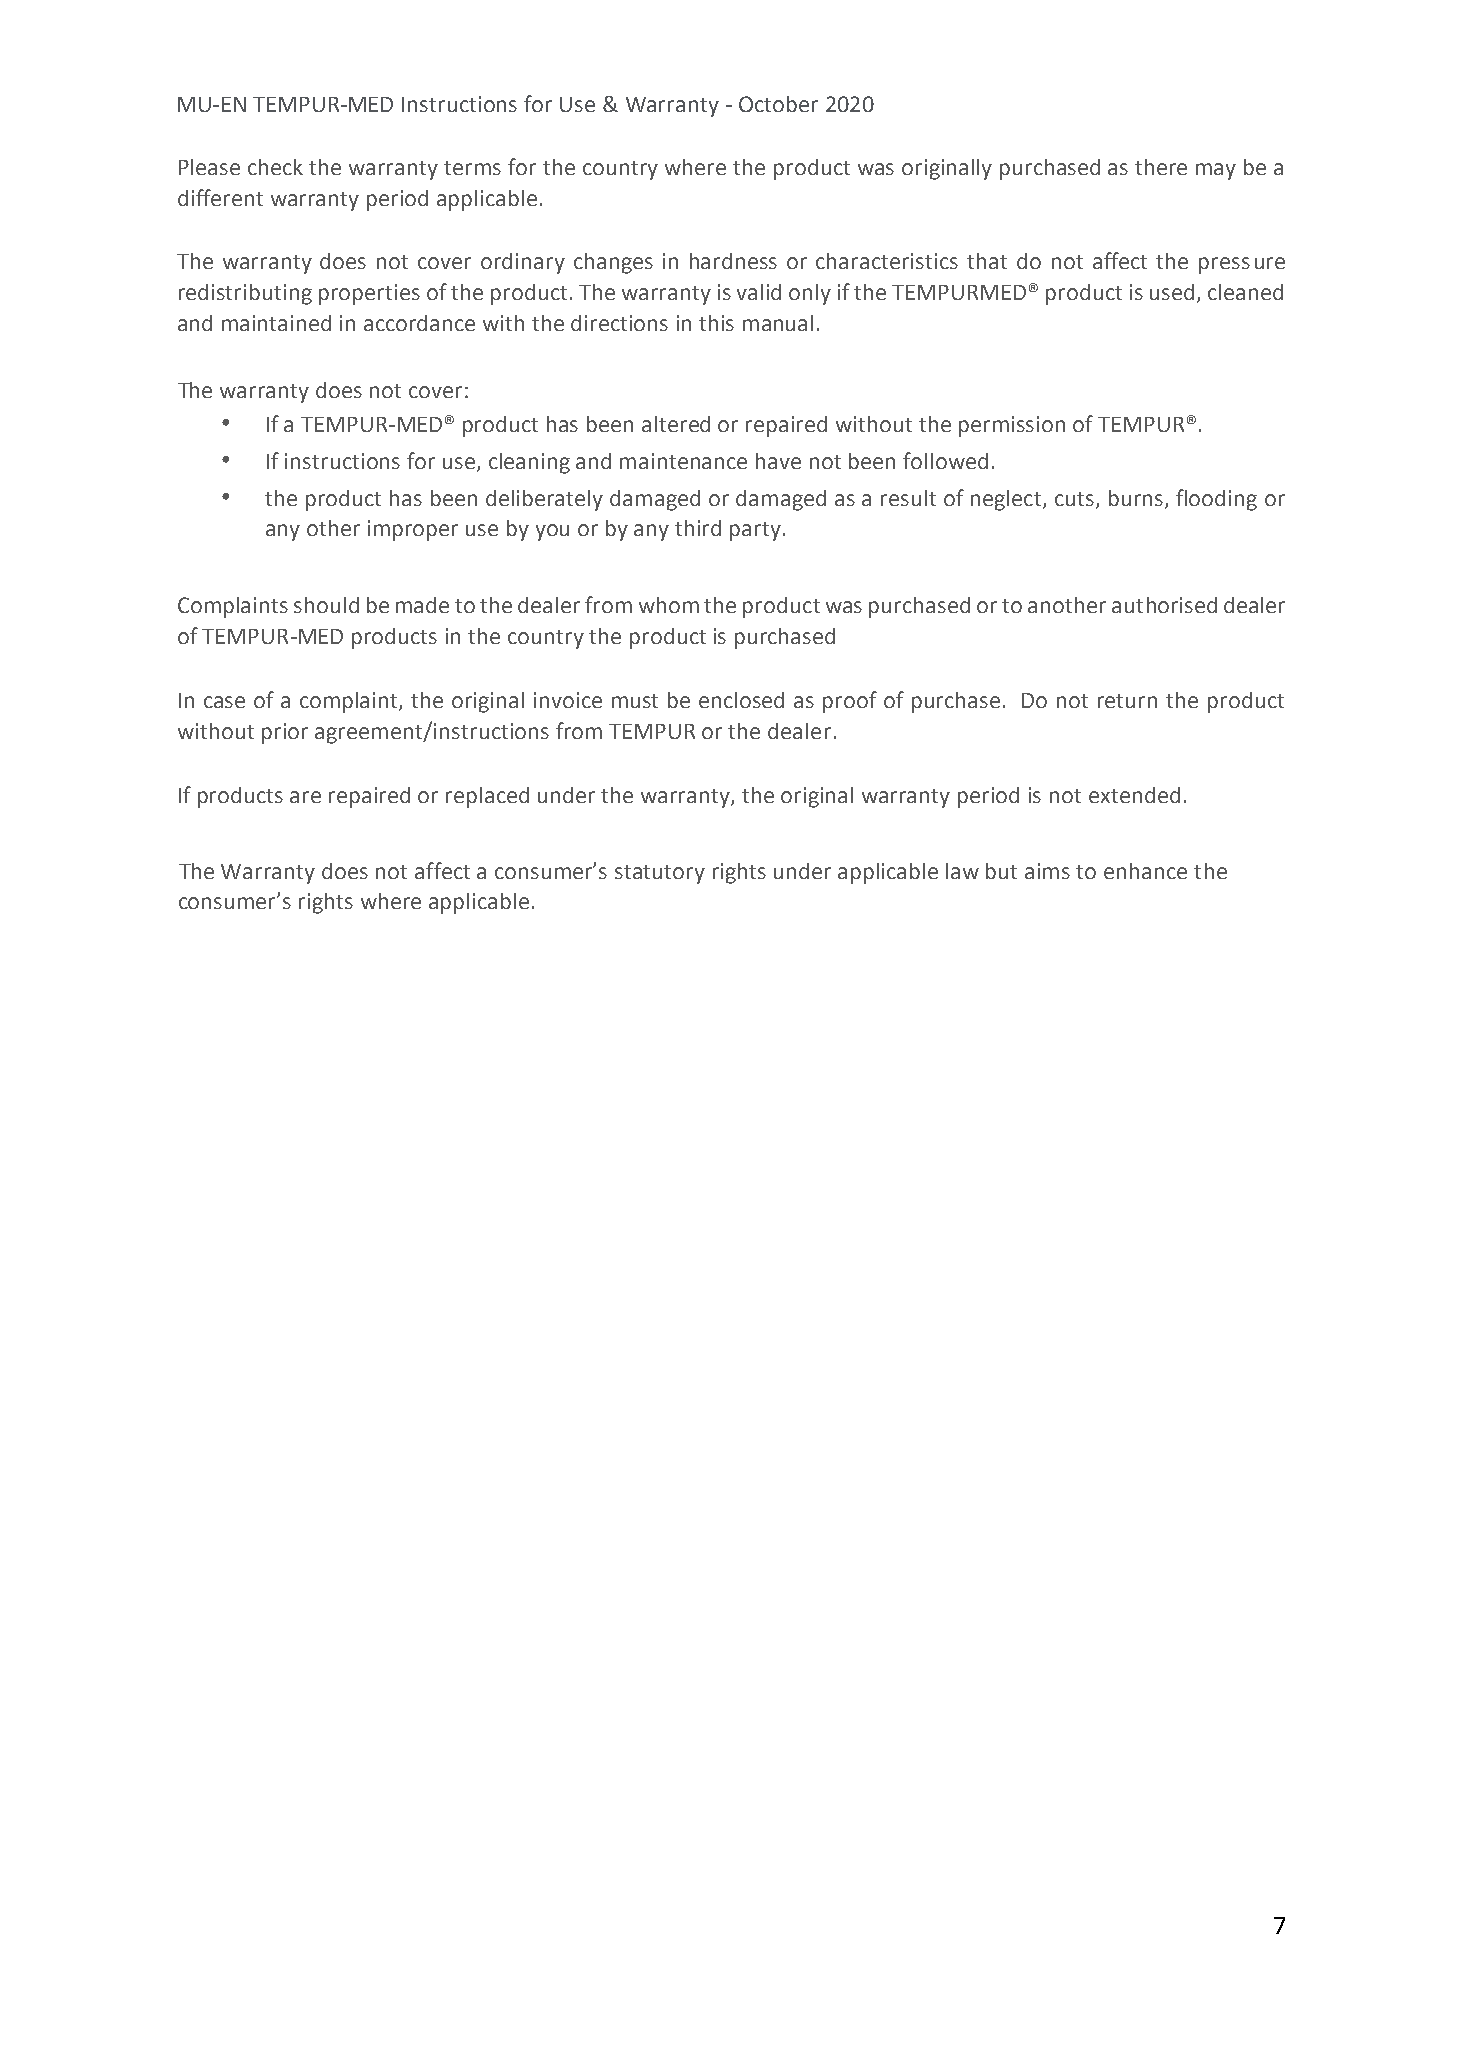 This page has width=1459, height=2063. I want to click on there, so click(1161, 167).
